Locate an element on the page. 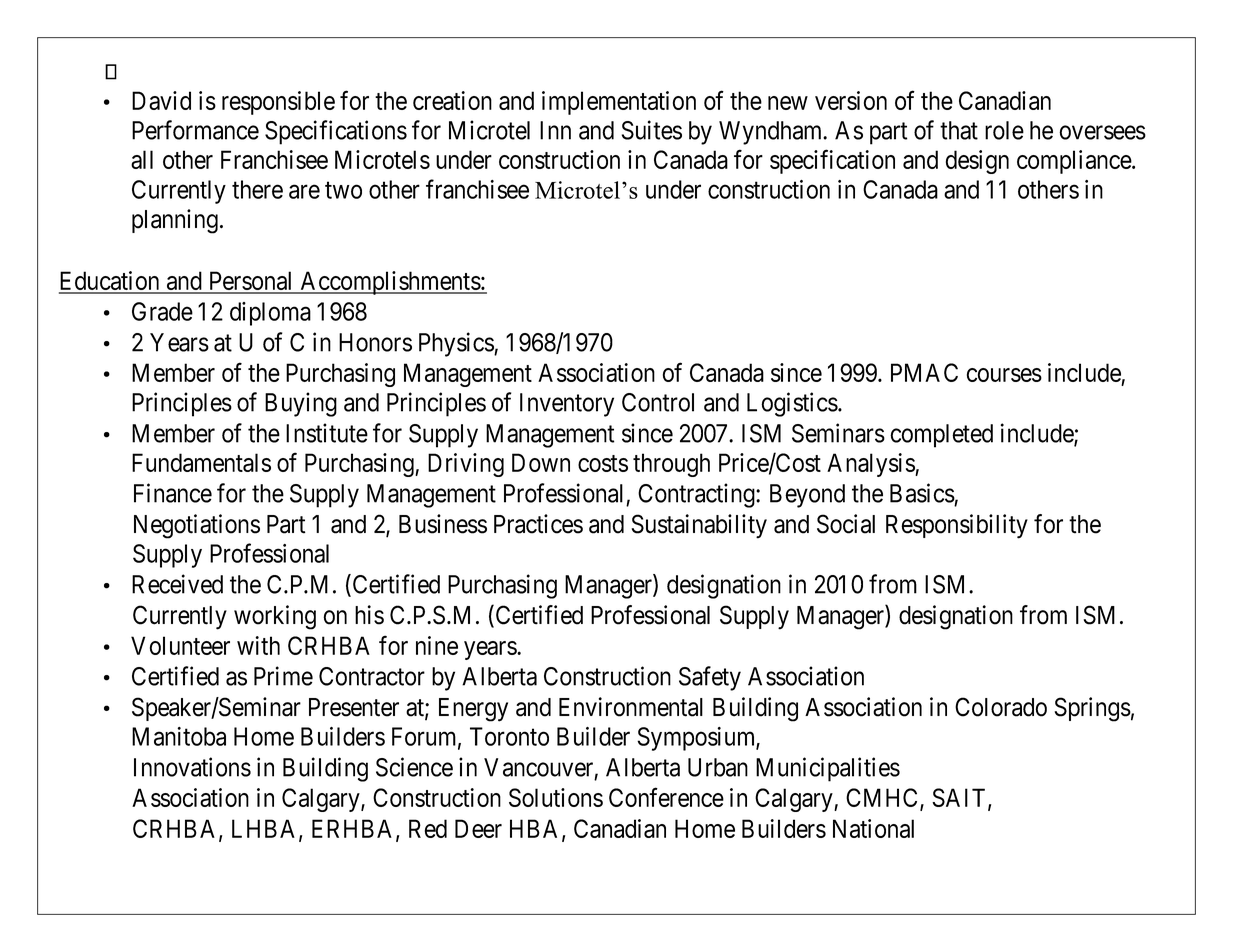  Fundamentals is located at coordinates (201, 462).
